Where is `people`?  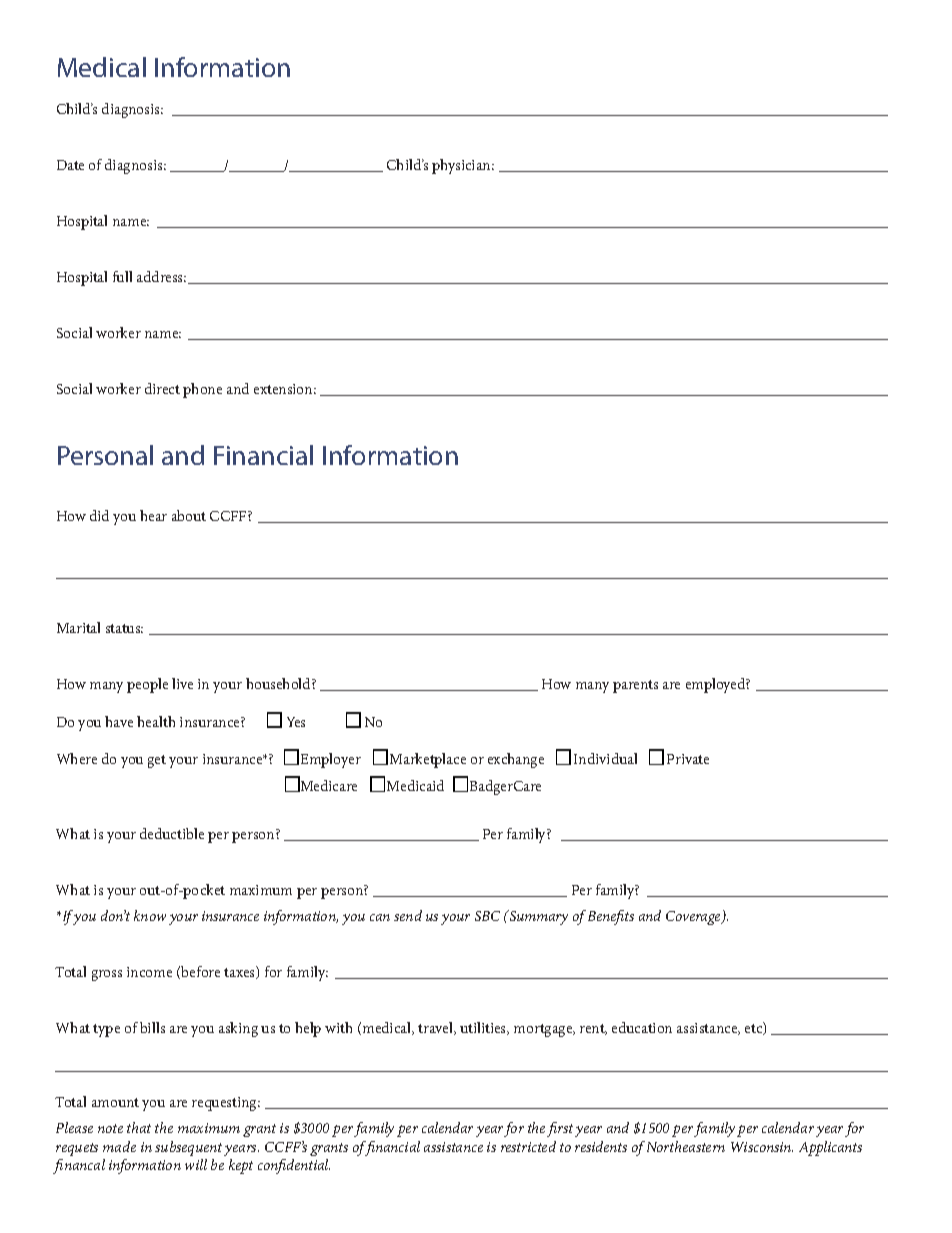 people is located at coordinates (147, 685).
